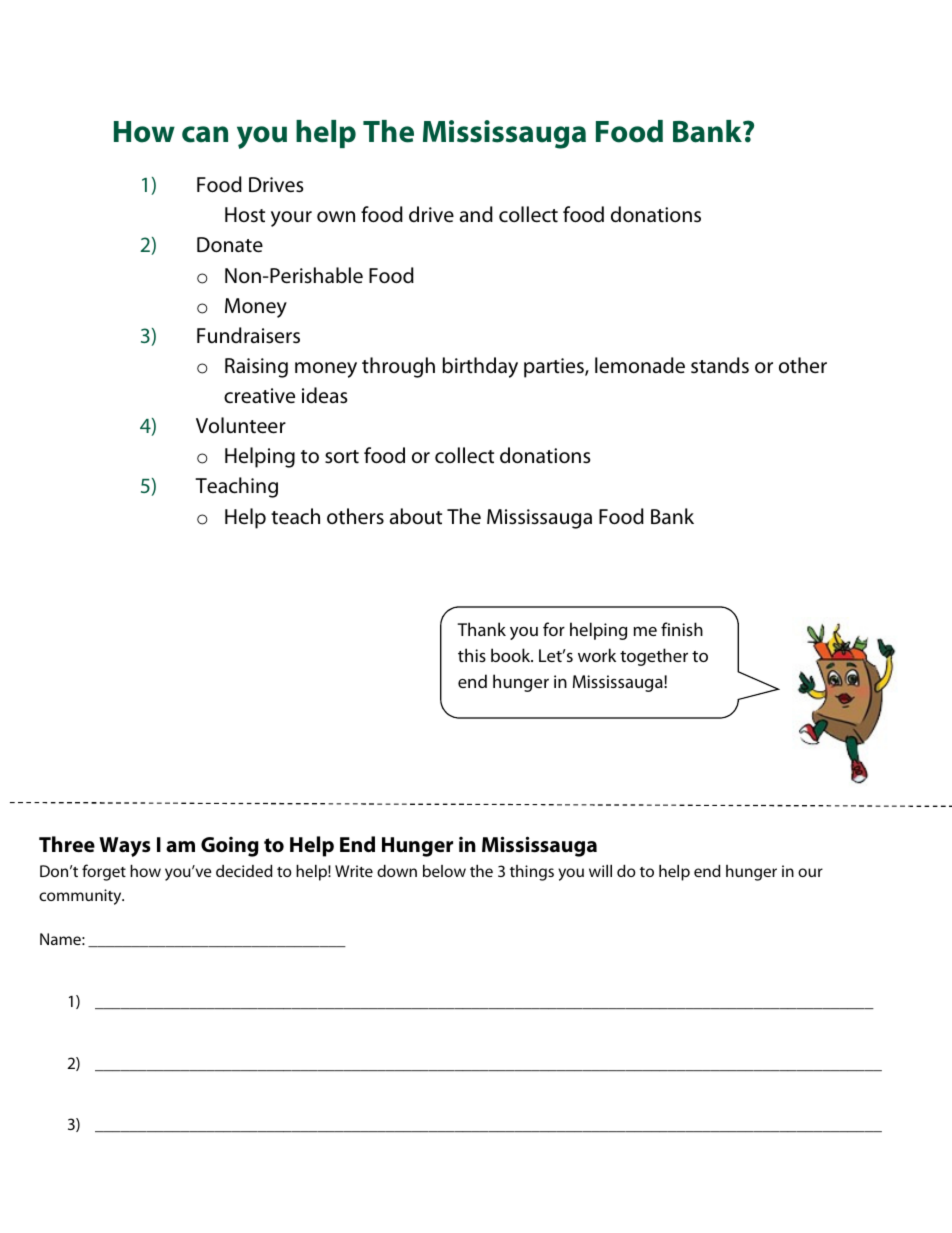  I want to click on about, so click(416, 516).
